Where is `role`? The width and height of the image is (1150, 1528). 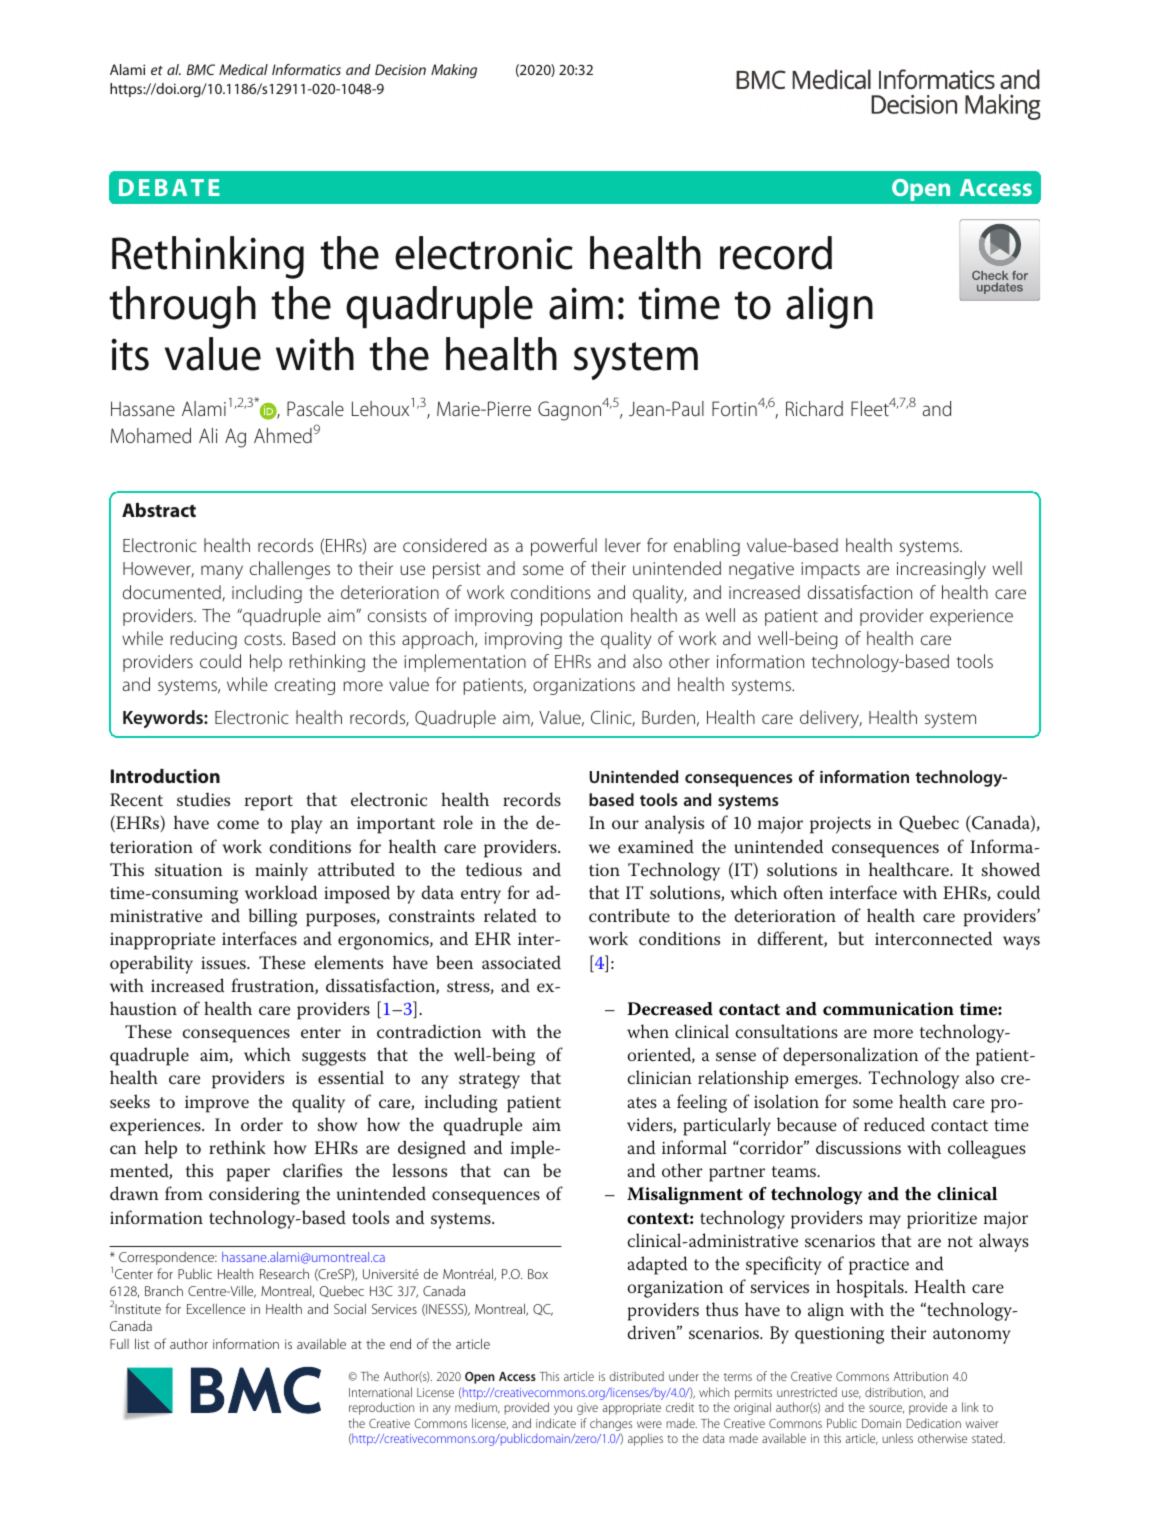 role is located at coordinates (458, 822).
